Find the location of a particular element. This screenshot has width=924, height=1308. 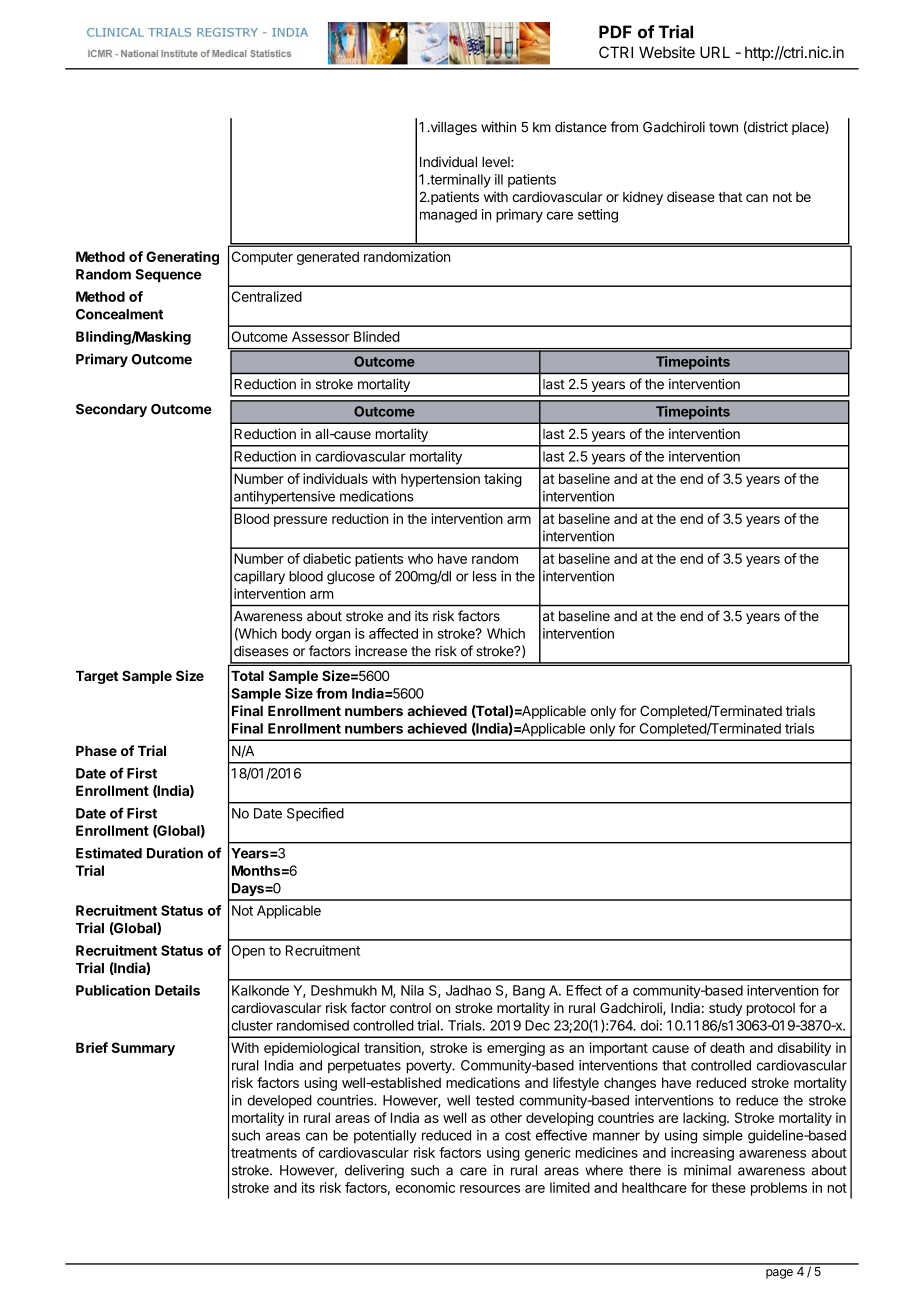

Specified is located at coordinates (315, 814).
